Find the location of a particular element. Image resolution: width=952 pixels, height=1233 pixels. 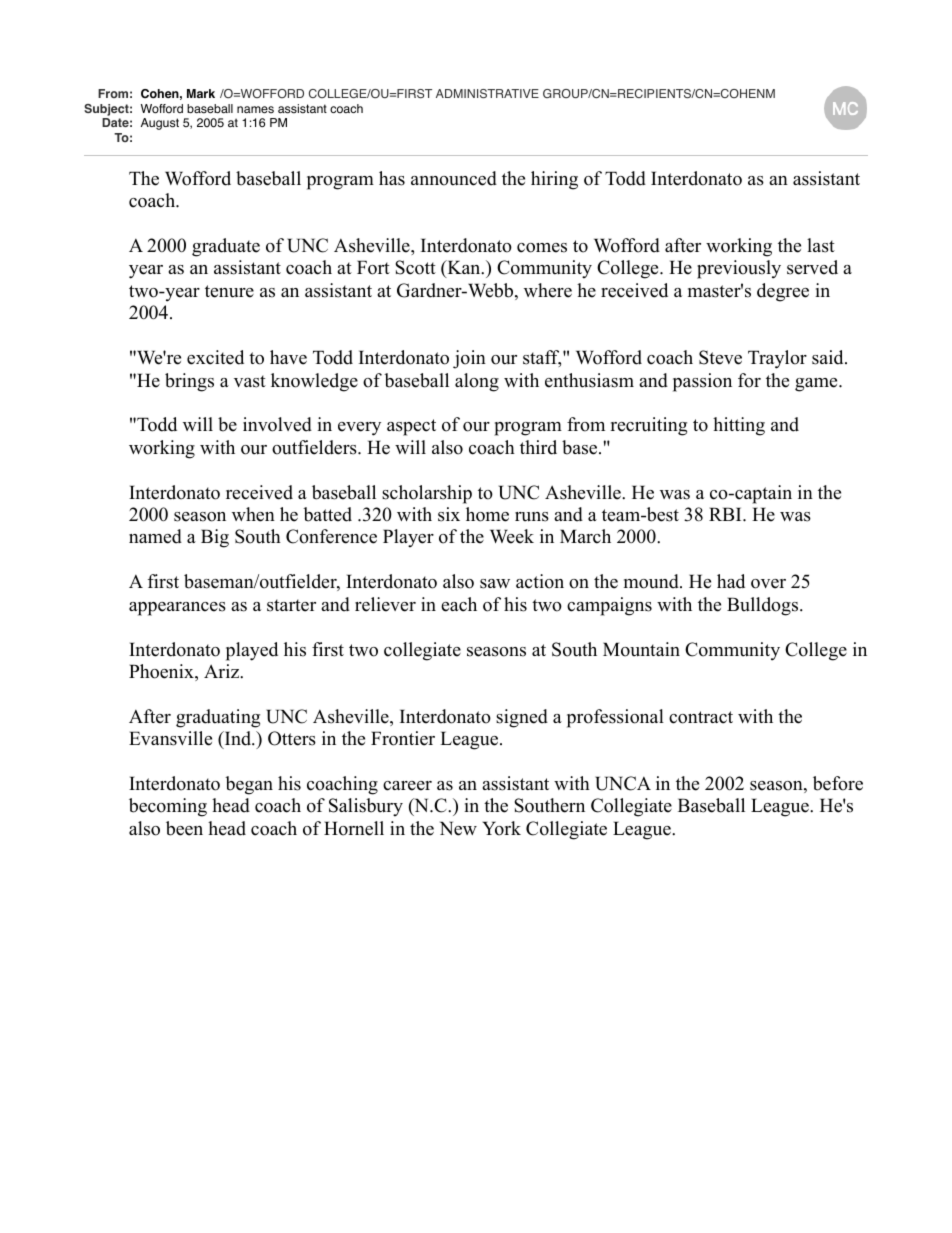

ADMINISTRATIVE is located at coordinates (487, 94).
